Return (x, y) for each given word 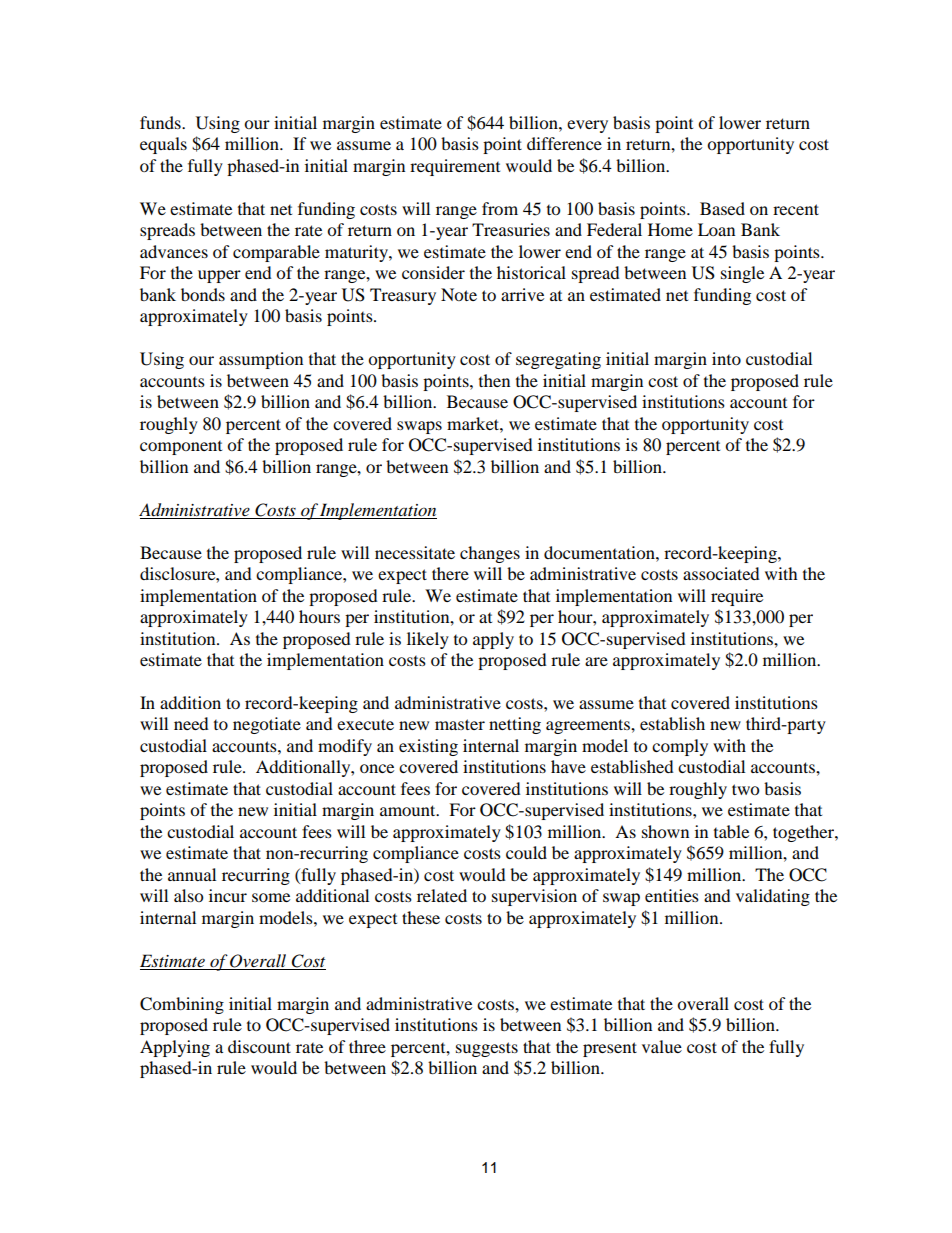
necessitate (415, 552)
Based (722, 208)
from (500, 208)
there (450, 573)
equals (163, 145)
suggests (487, 1049)
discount (259, 1046)
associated (721, 573)
